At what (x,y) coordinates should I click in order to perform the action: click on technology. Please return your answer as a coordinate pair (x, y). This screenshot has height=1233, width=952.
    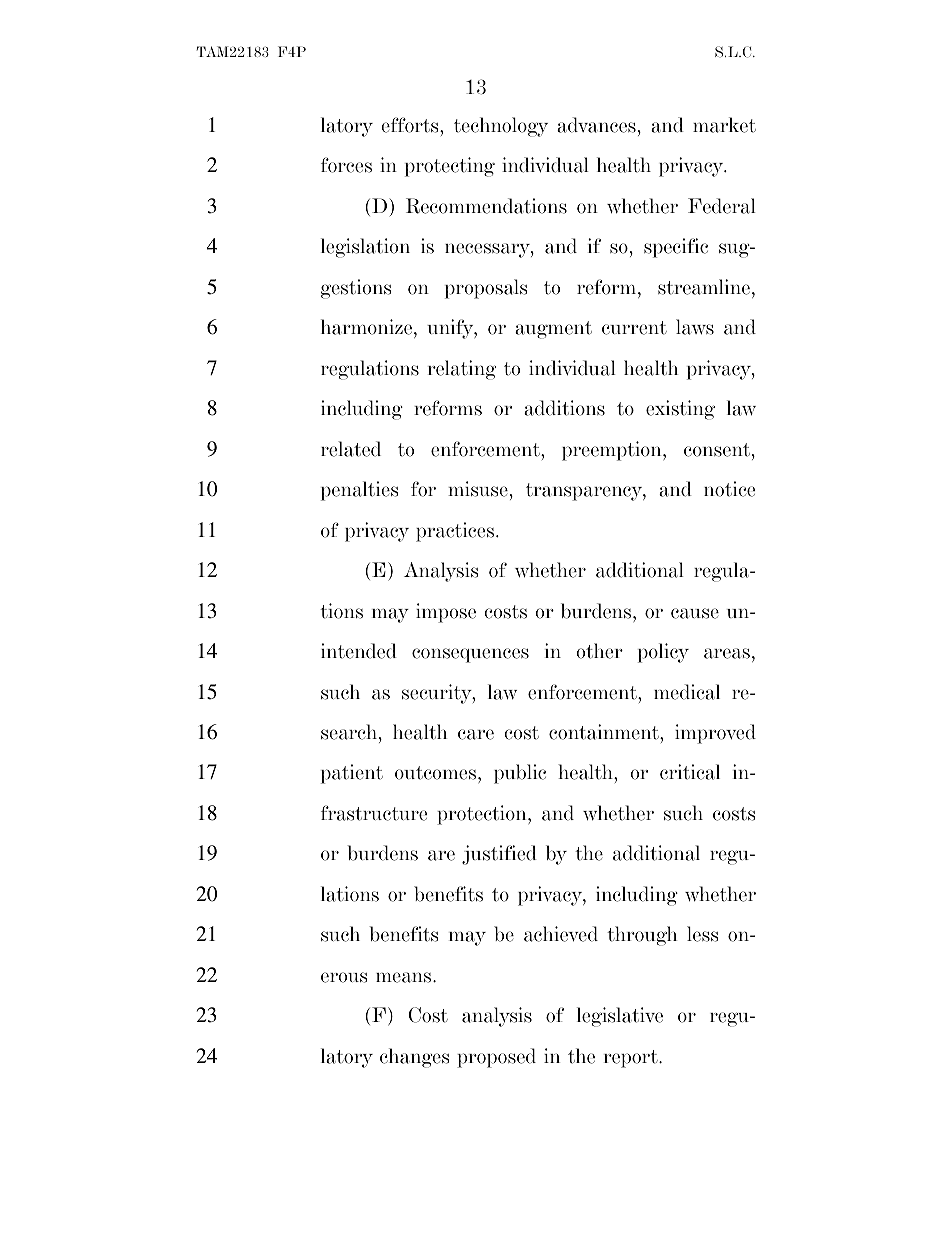
    Looking at the image, I should click on (501, 127).
